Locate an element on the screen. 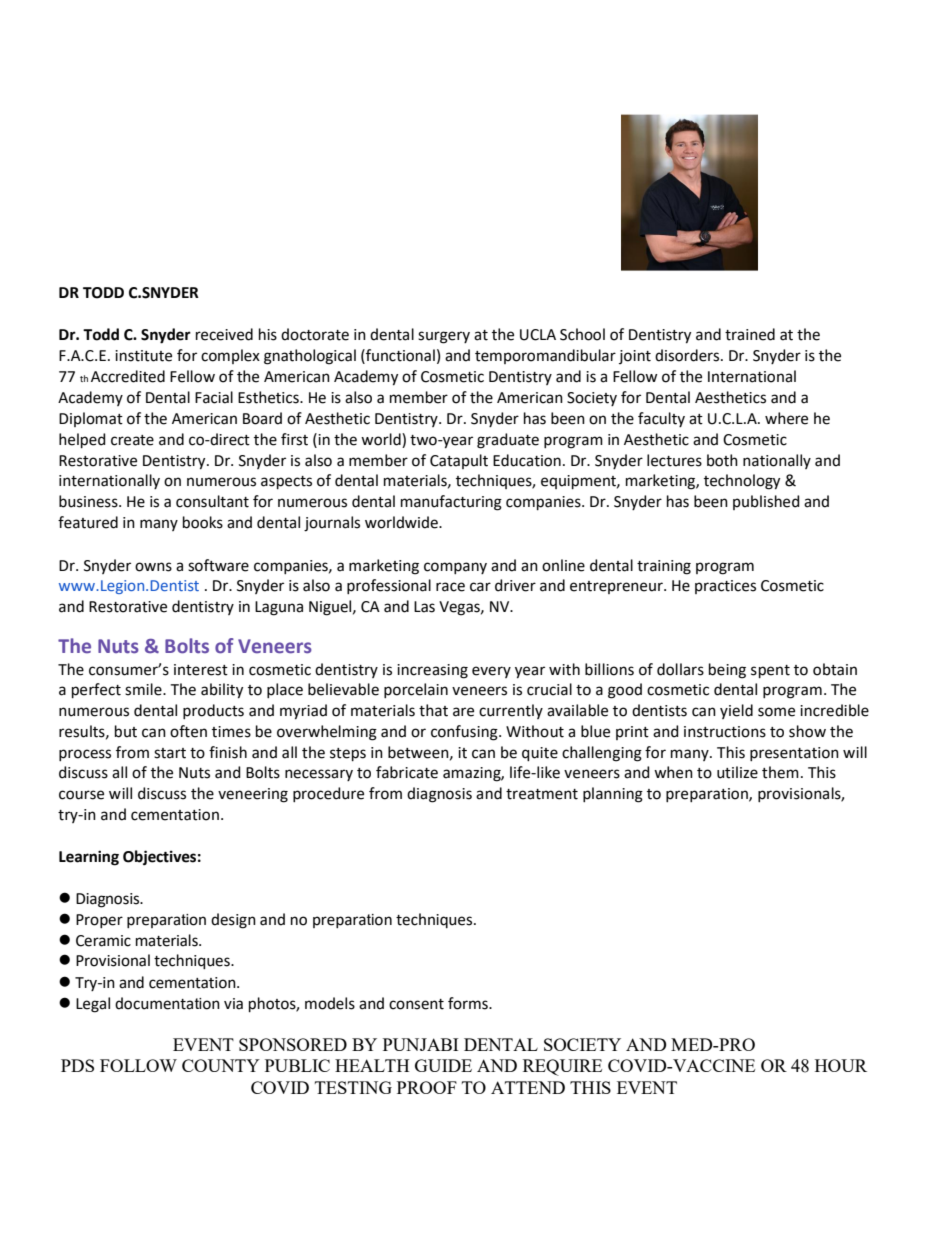  Objectives is located at coordinates (159, 858).
